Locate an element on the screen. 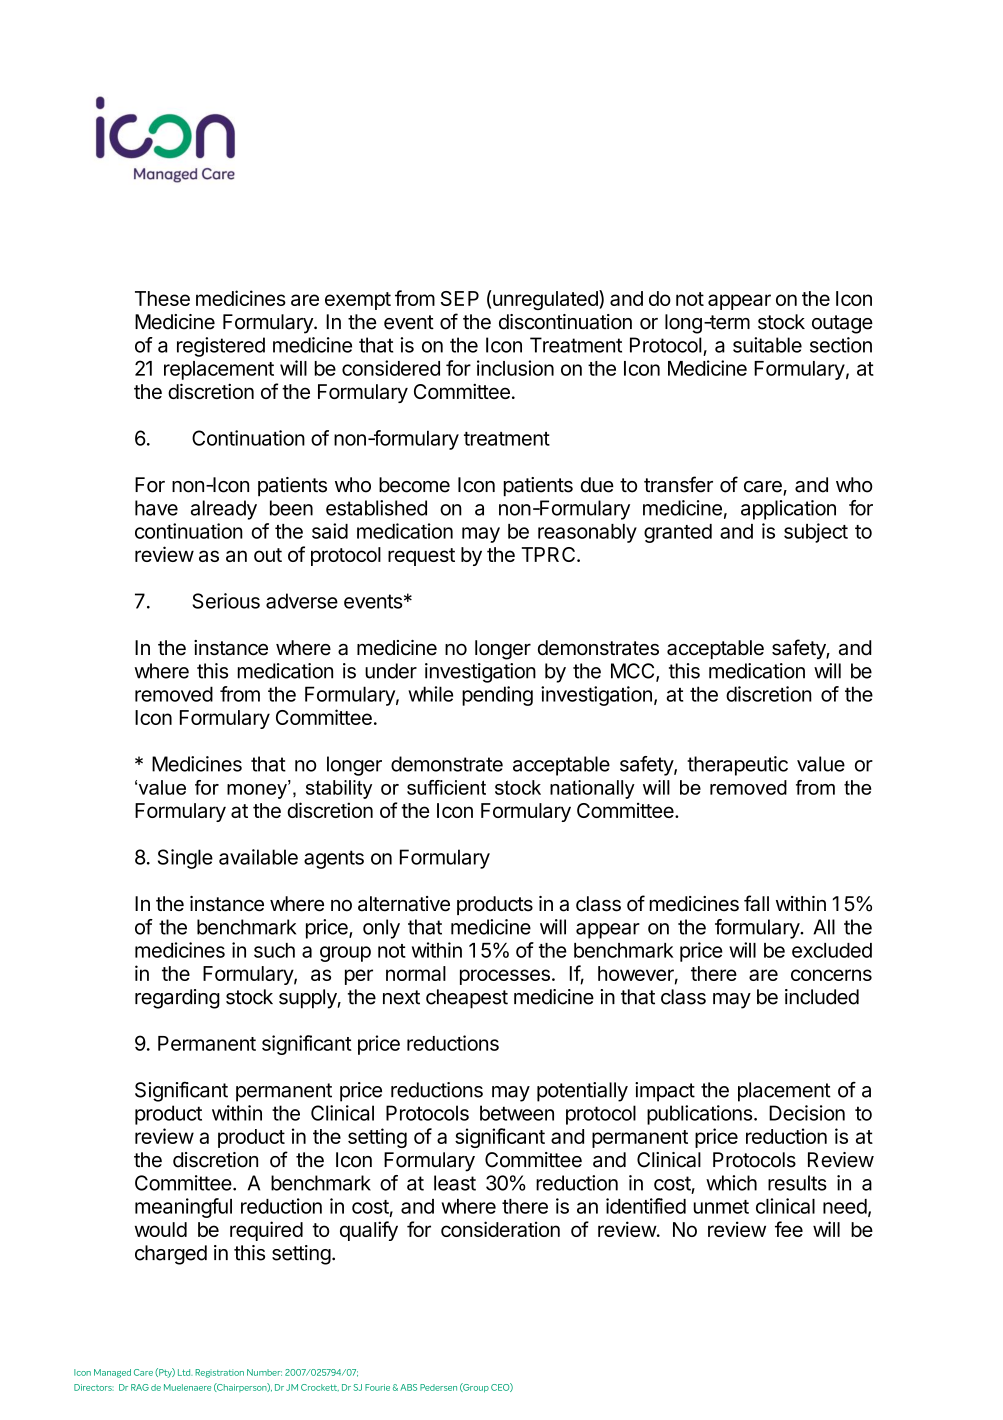 The height and width of the screenshot is (1420, 1003). Ltd is located at coordinates (185, 1372).
